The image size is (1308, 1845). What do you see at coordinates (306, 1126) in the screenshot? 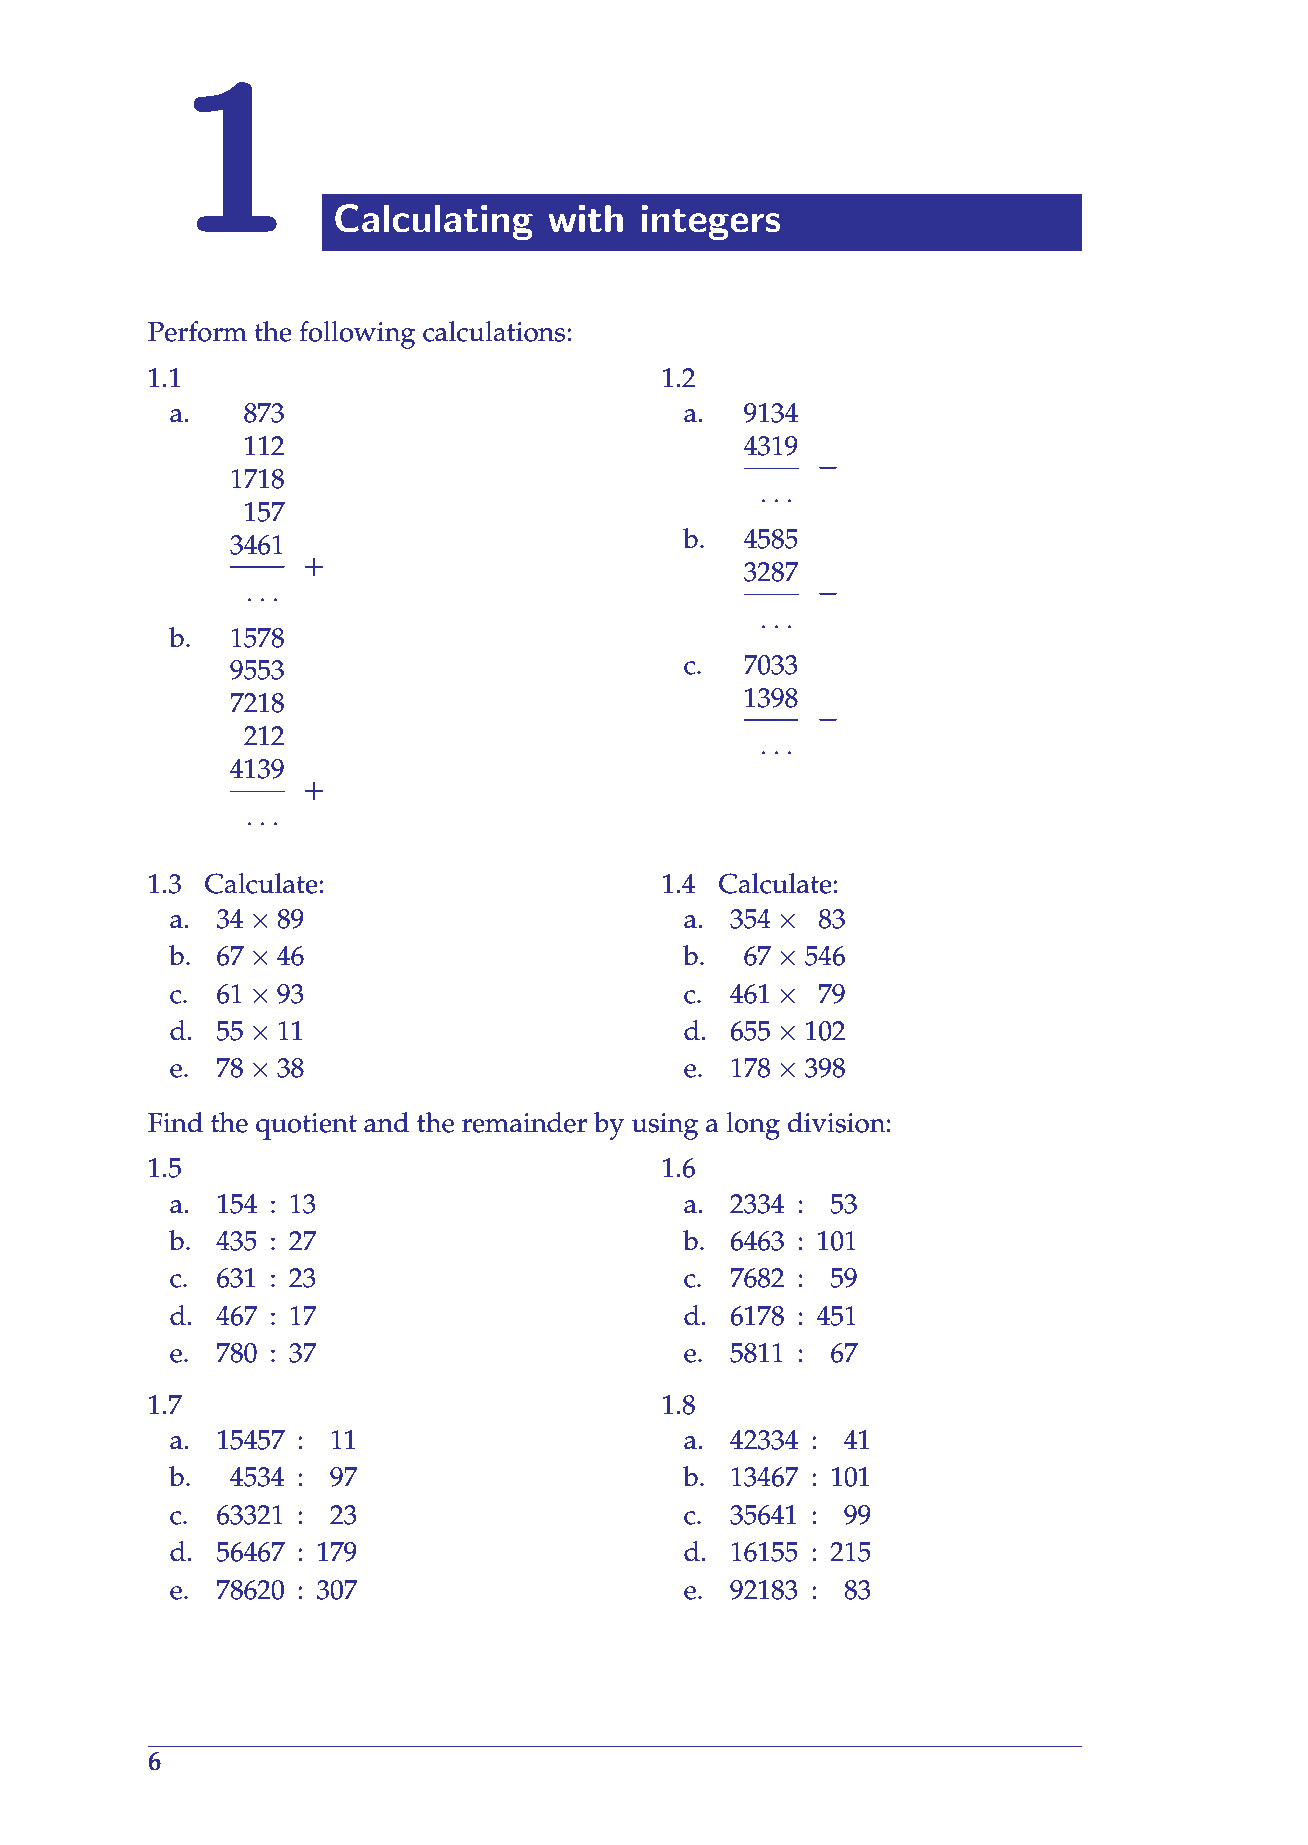
I see `quotient` at bounding box center [306, 1126].
